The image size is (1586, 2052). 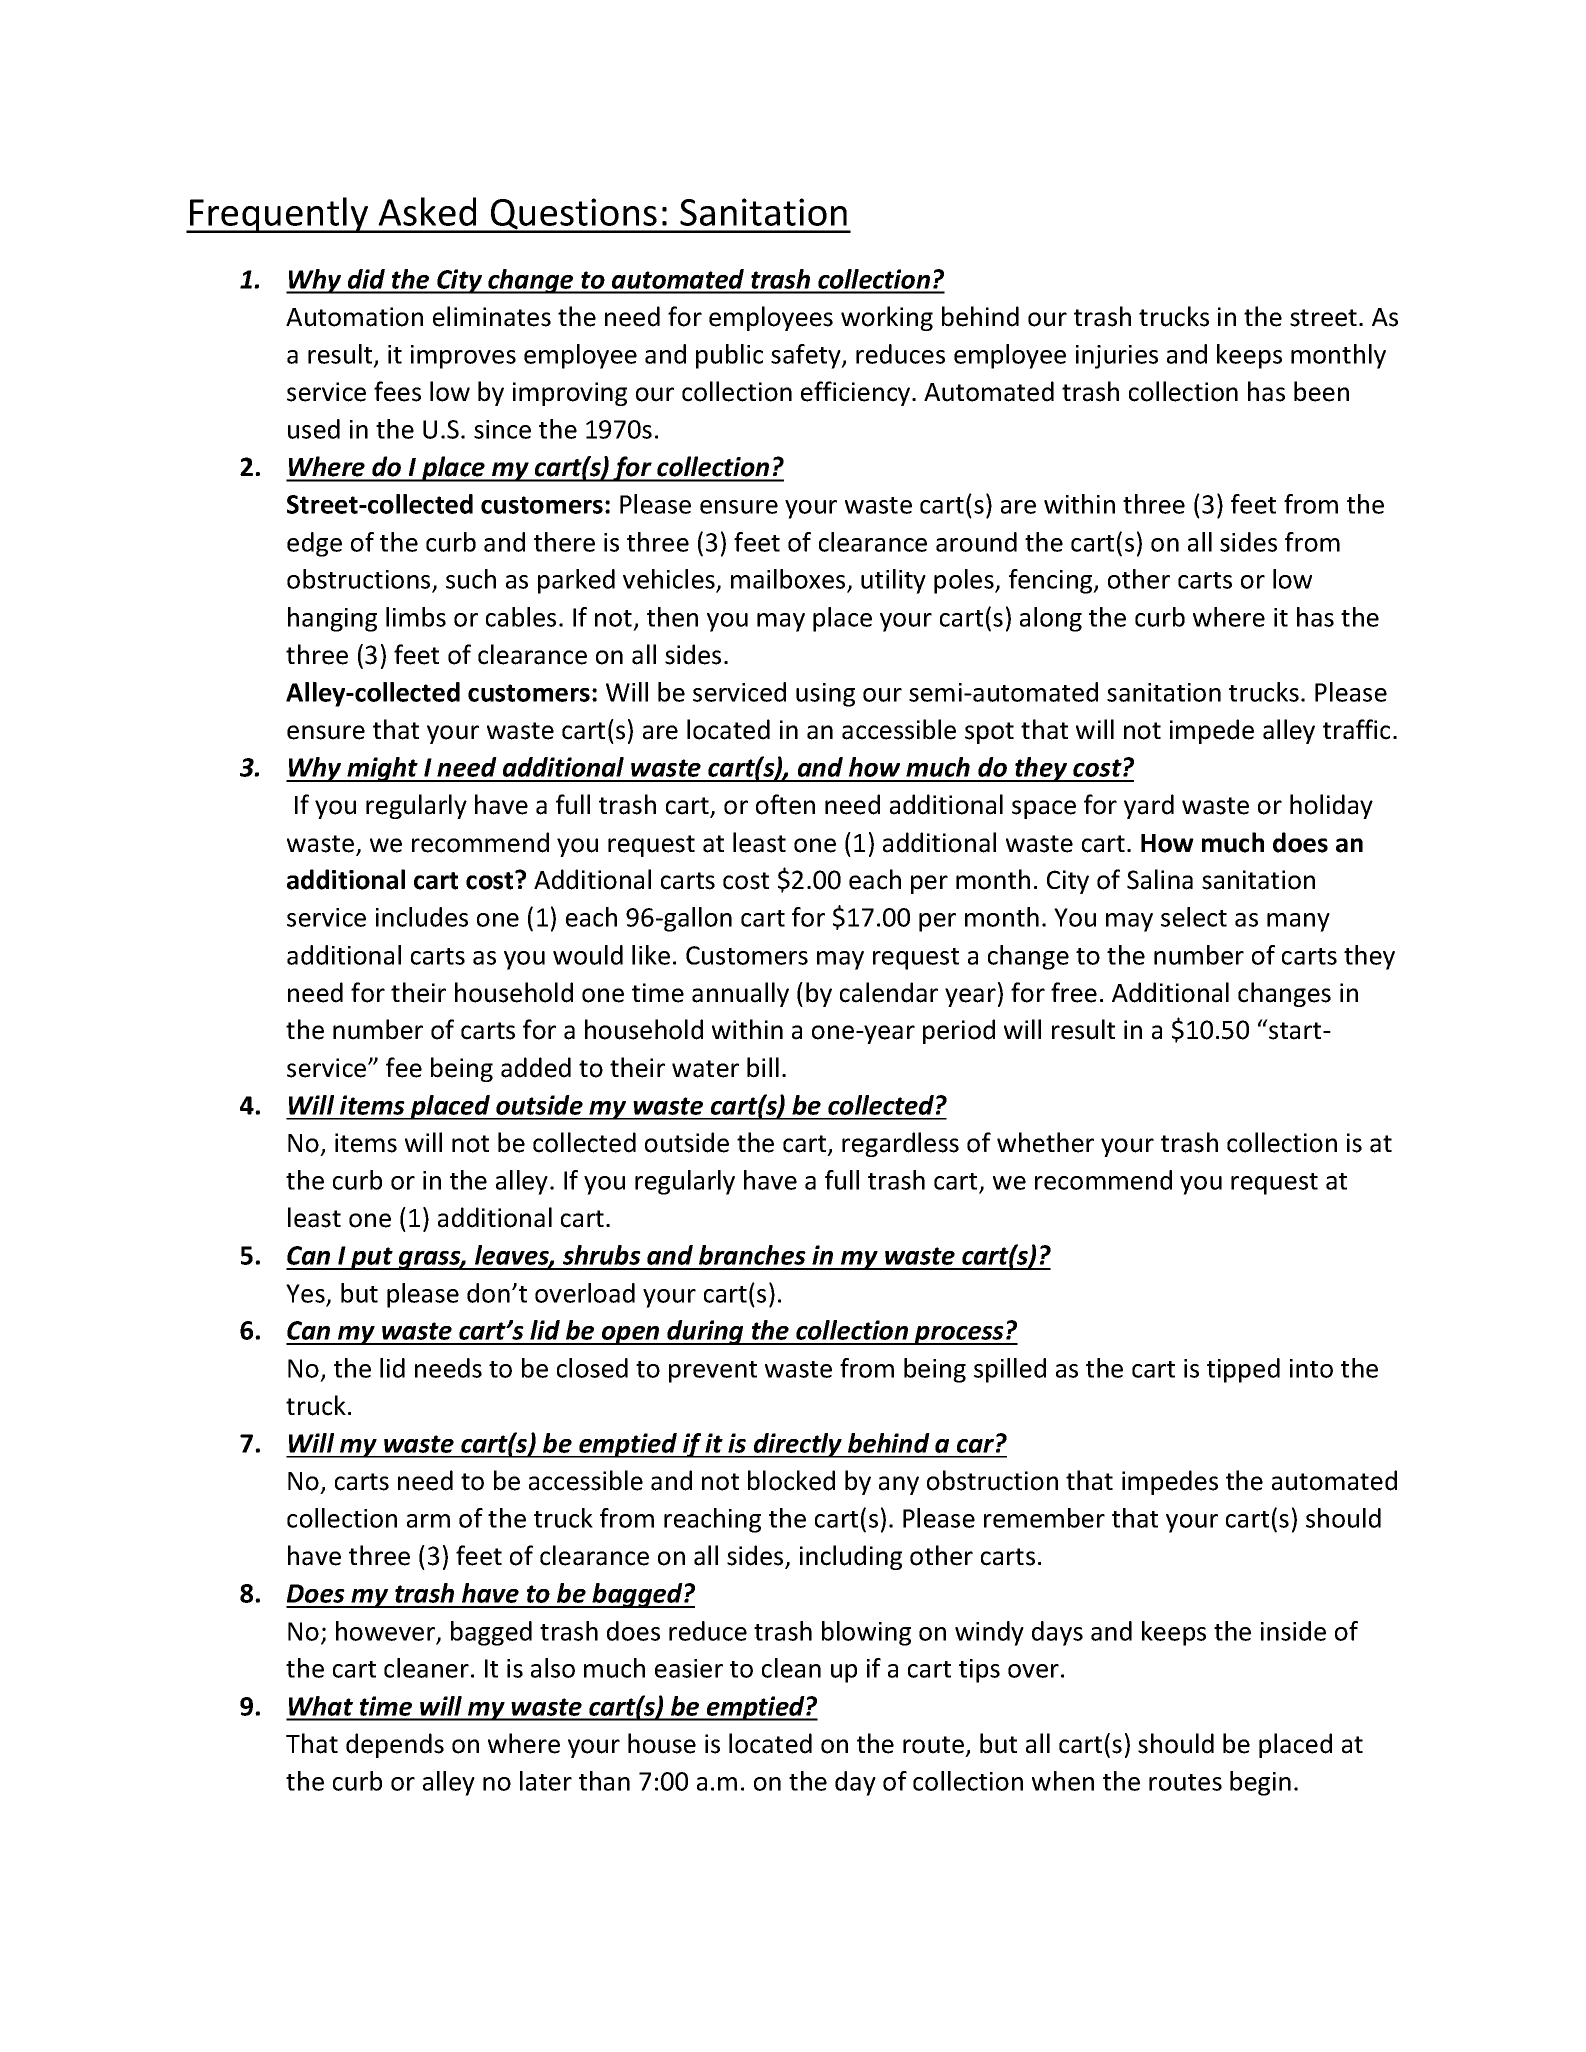 I want to click on injuries, so click(x=1117, y=357).
